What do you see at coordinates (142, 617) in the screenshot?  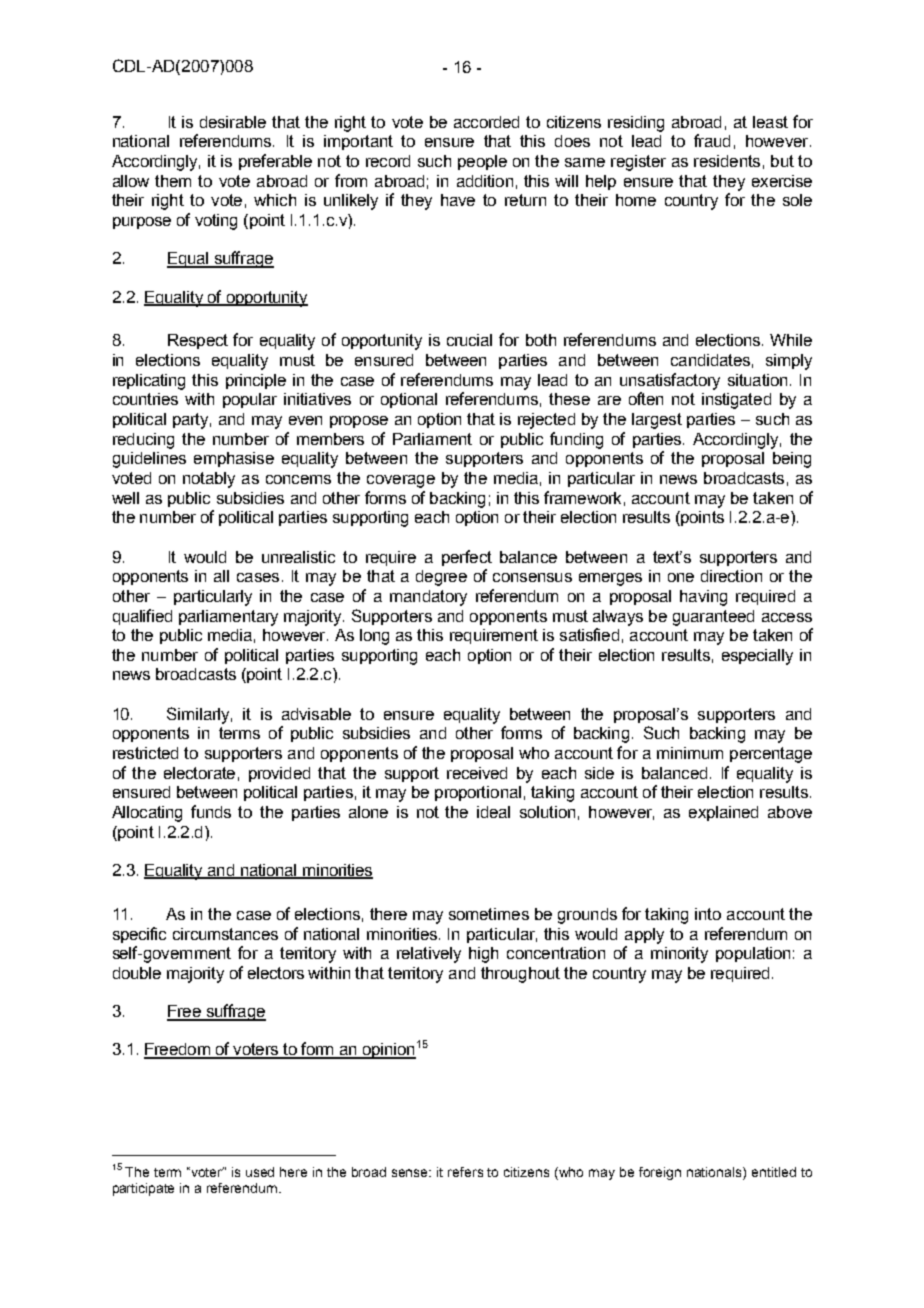 I see `qualified` at bounding box center [142, 617].
